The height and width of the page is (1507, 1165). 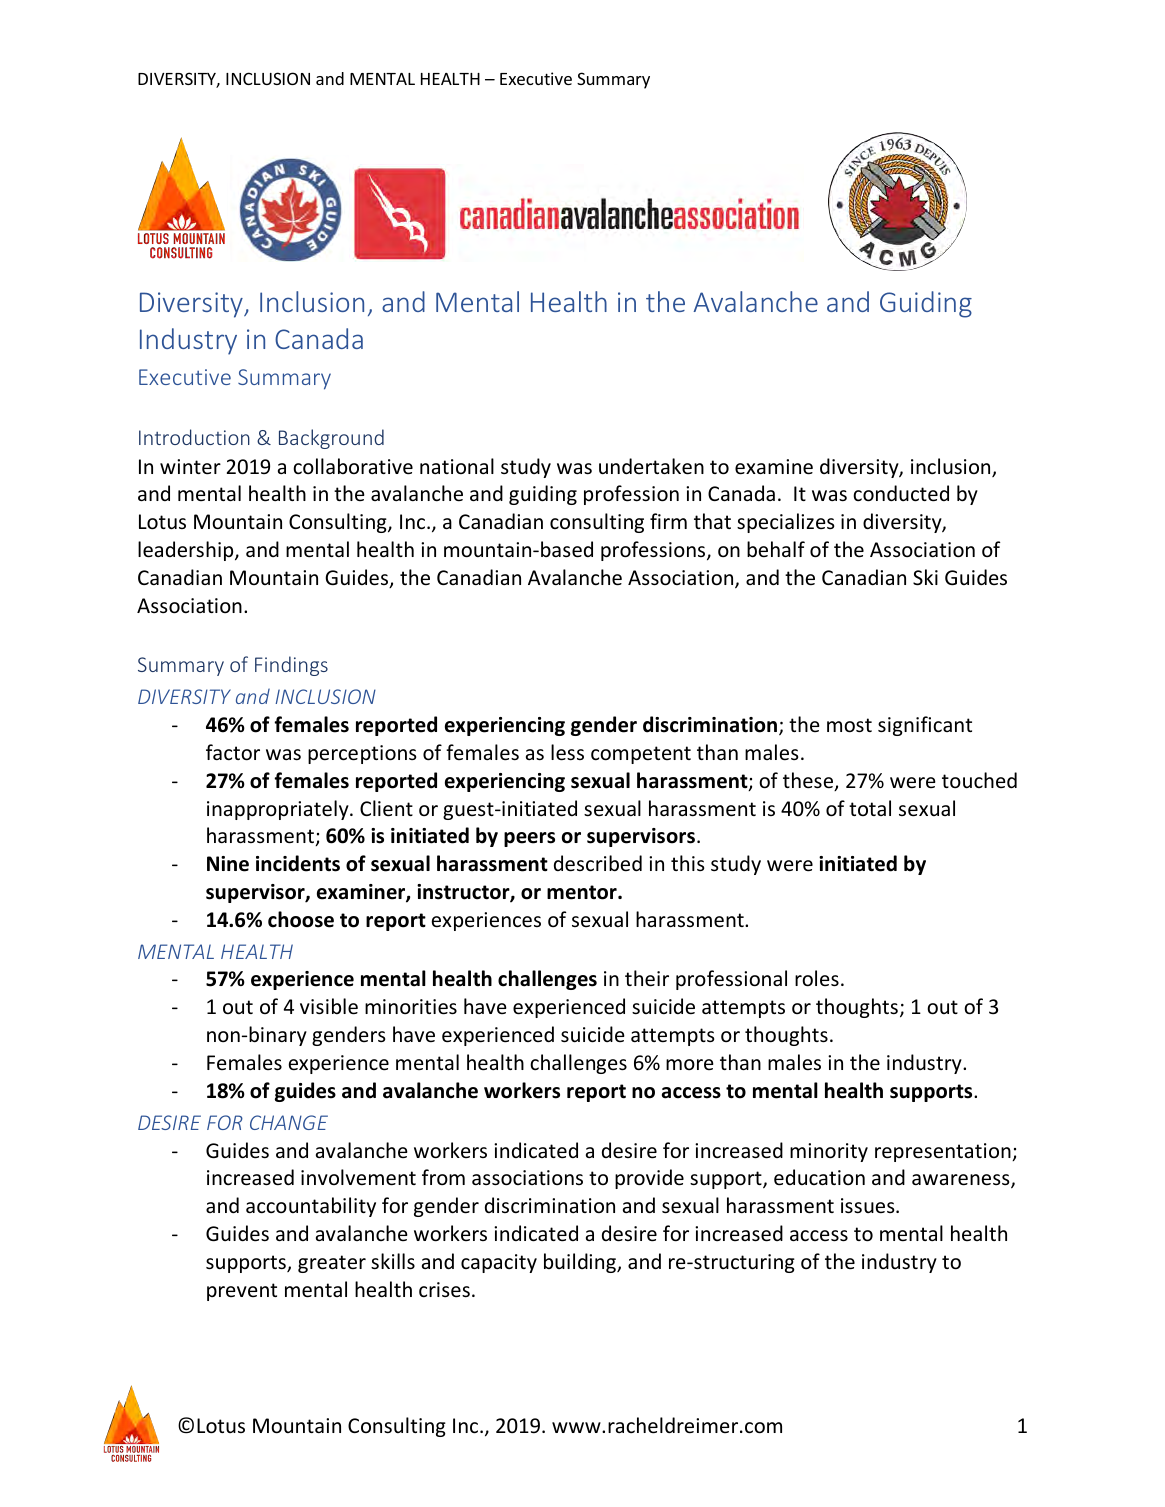 I want to click on undertaken, so click(x=651, y=466).
